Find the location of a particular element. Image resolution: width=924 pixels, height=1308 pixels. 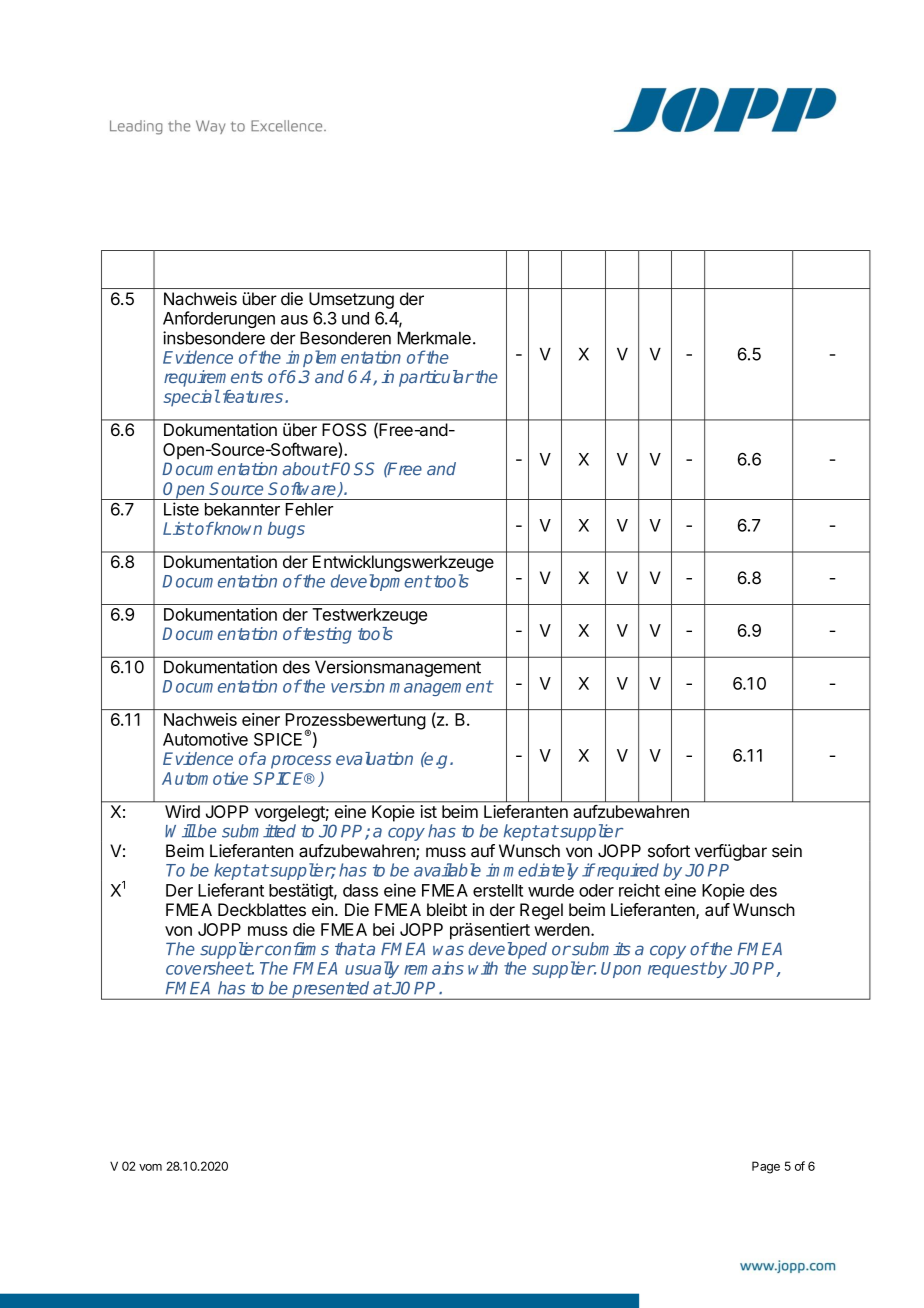

bugs is located at coordinates (286, 530).
